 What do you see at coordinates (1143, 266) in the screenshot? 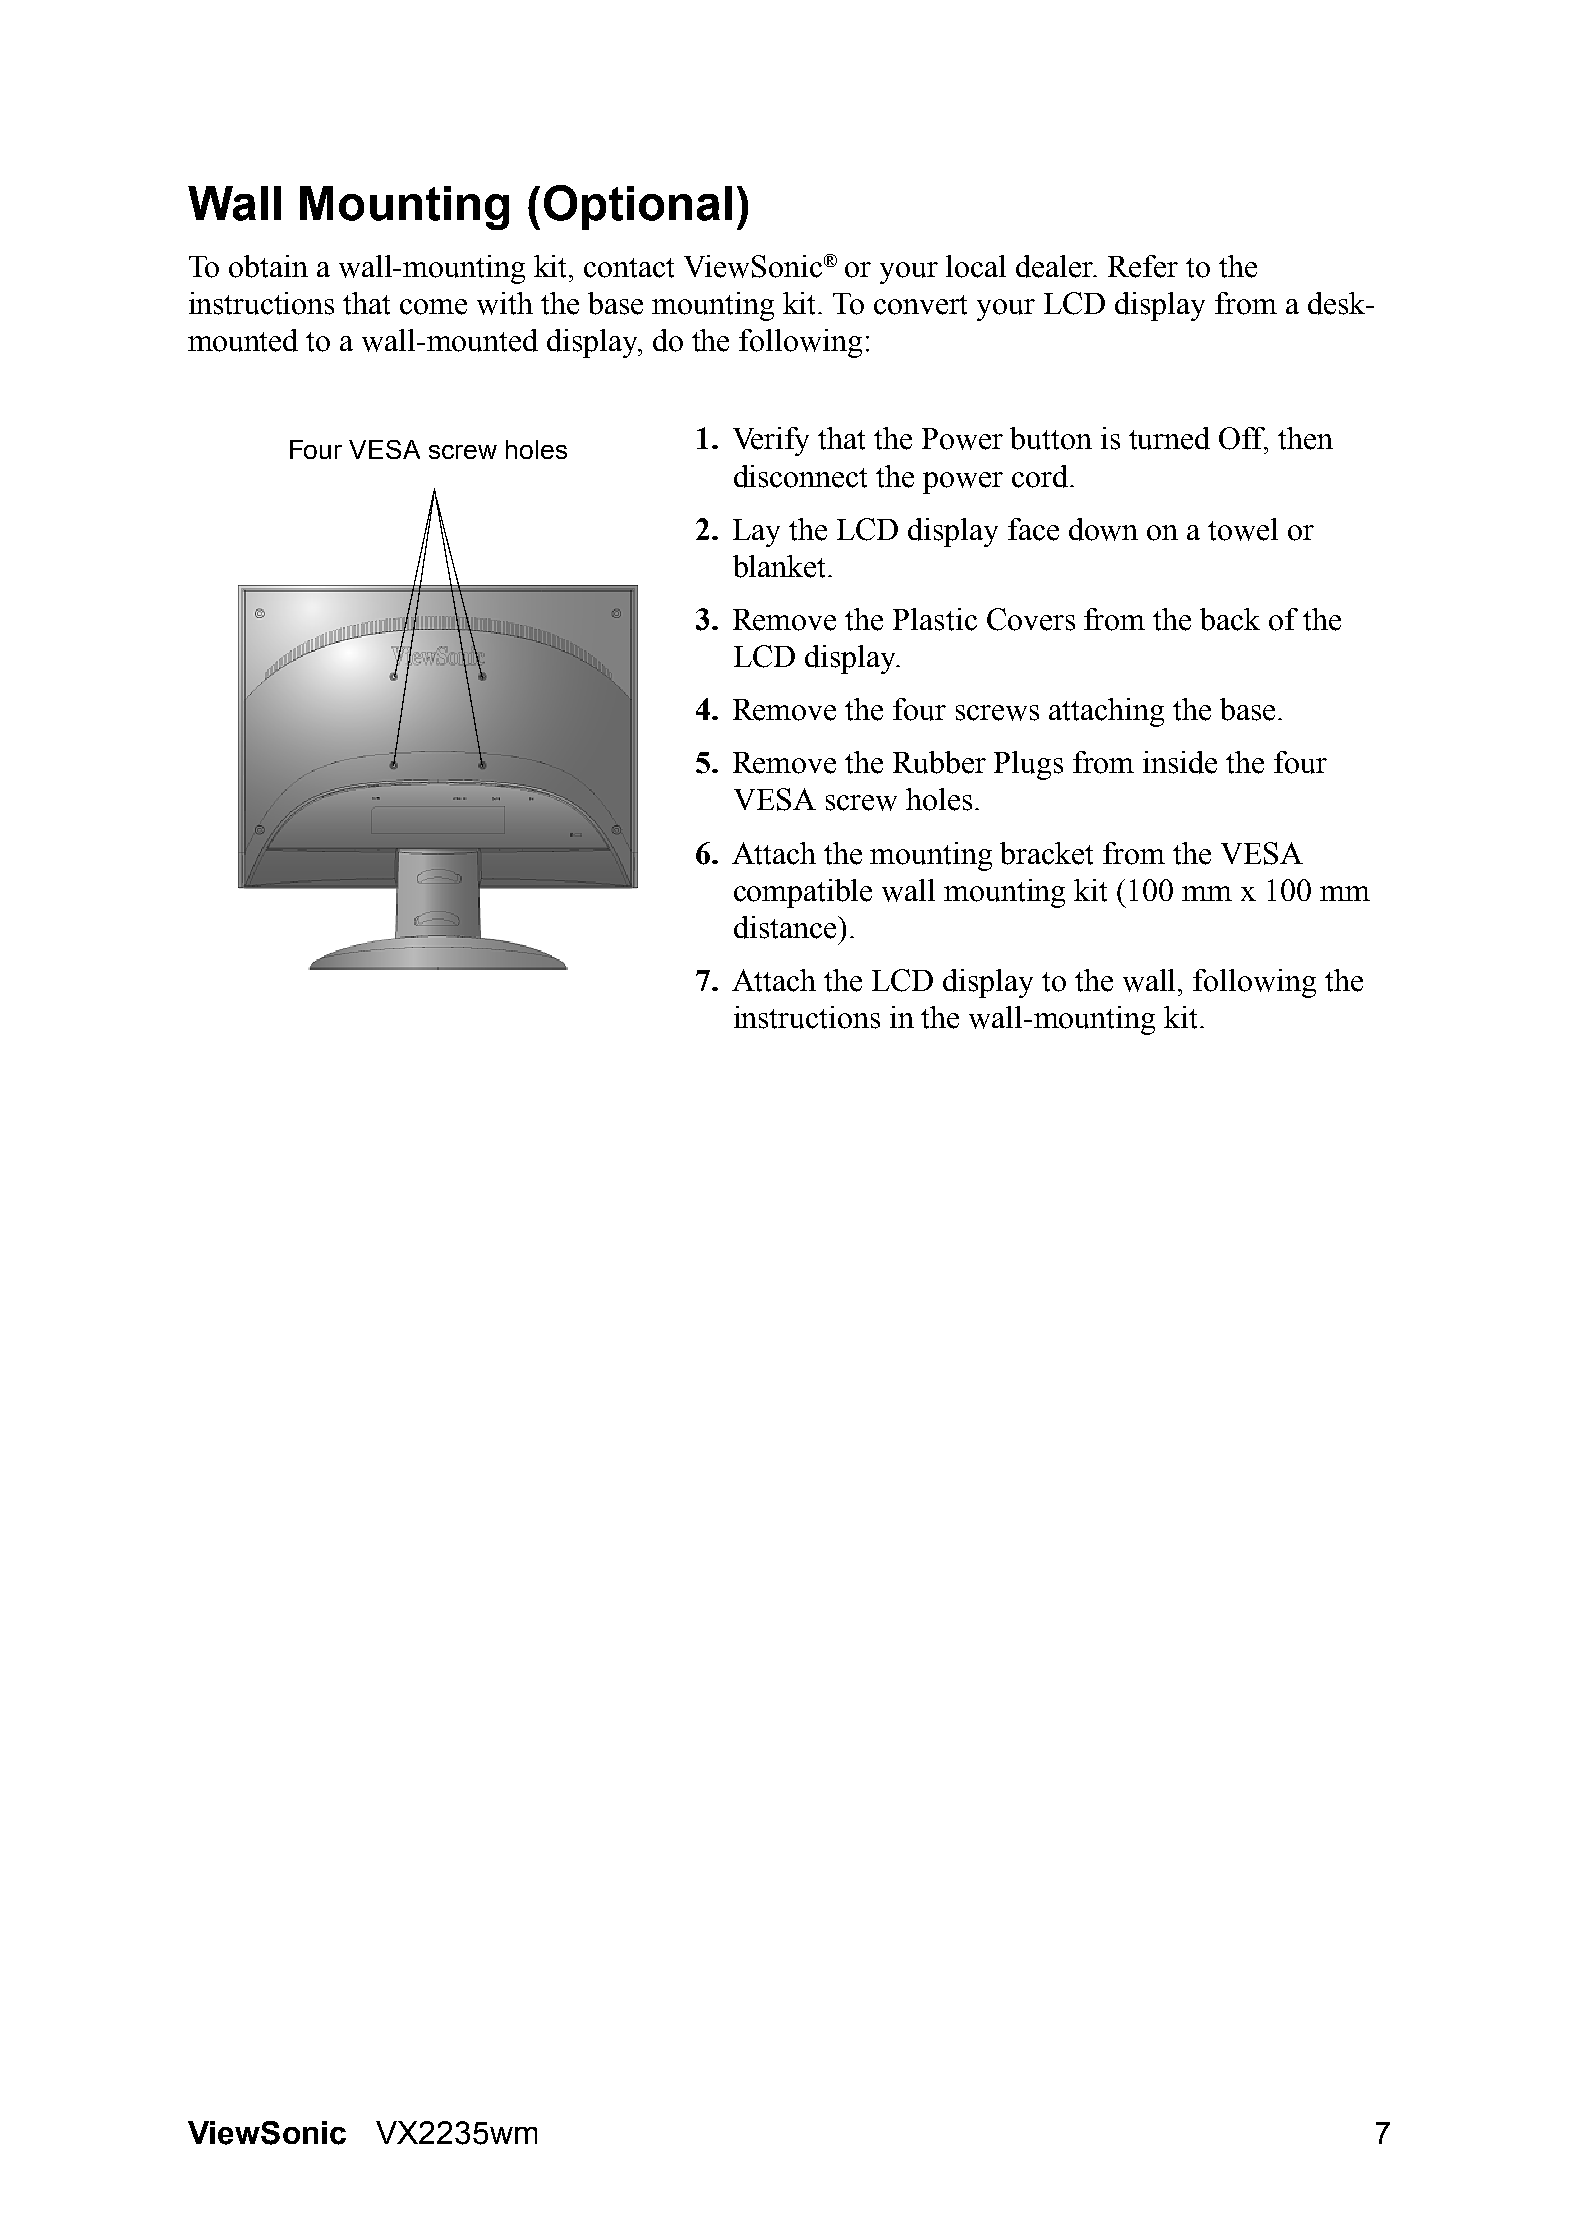
I see `Refer` at bounding box center [1143, 266].
